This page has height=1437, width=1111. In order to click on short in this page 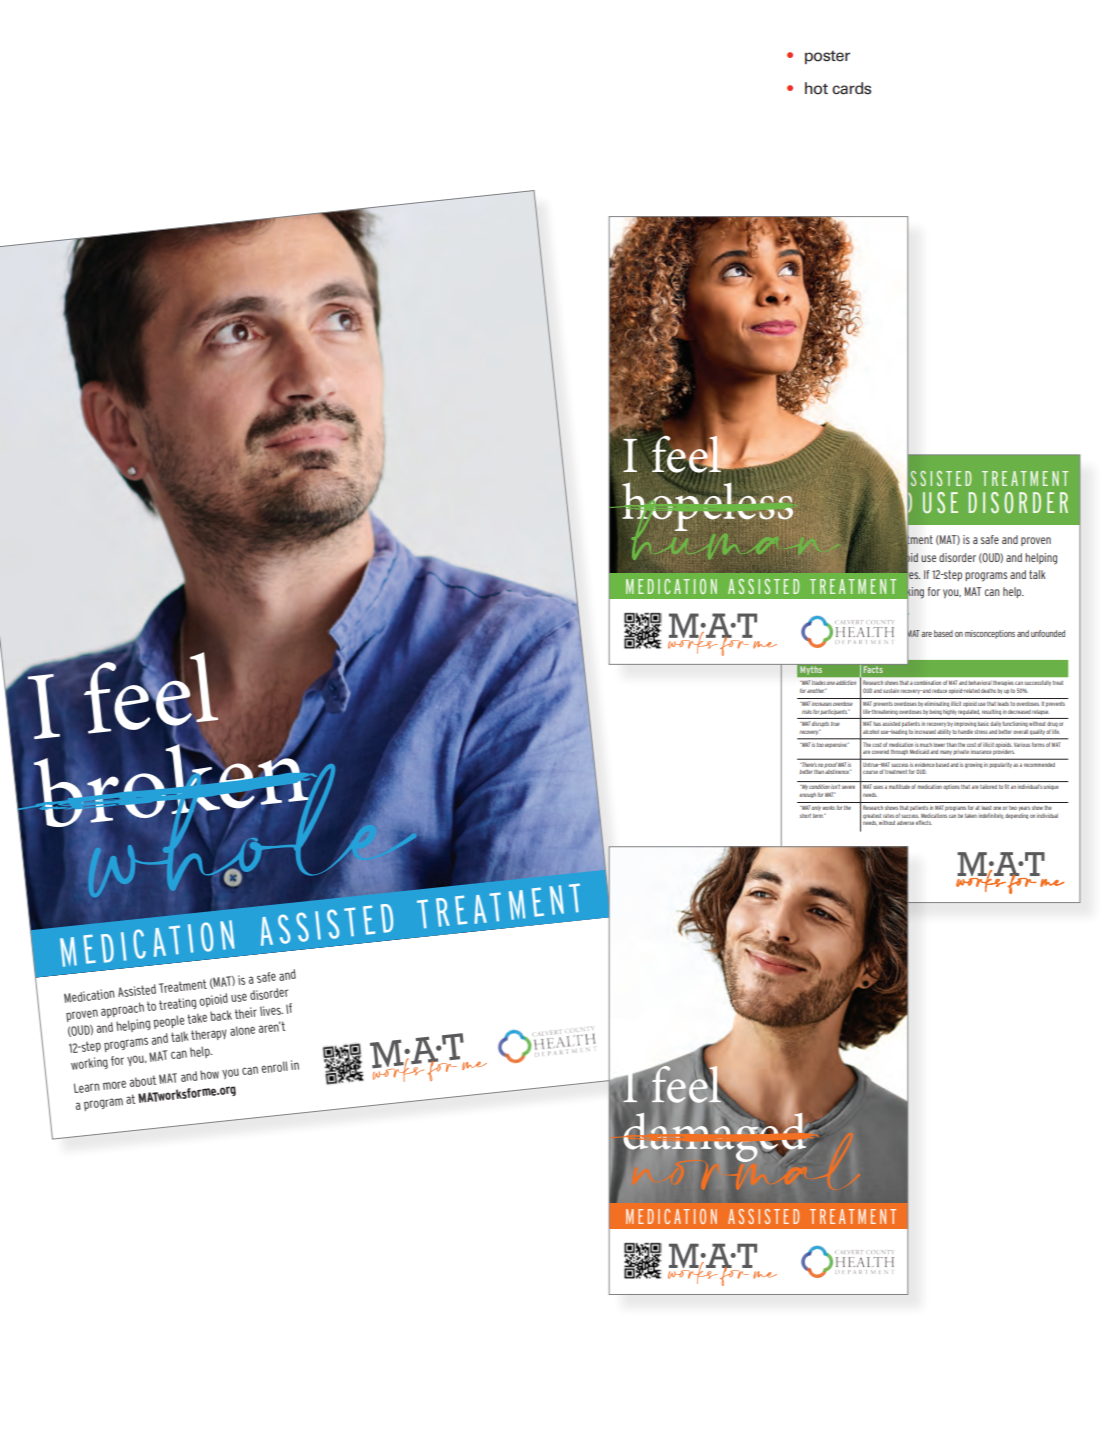, I will do `click(805, 816)`.
